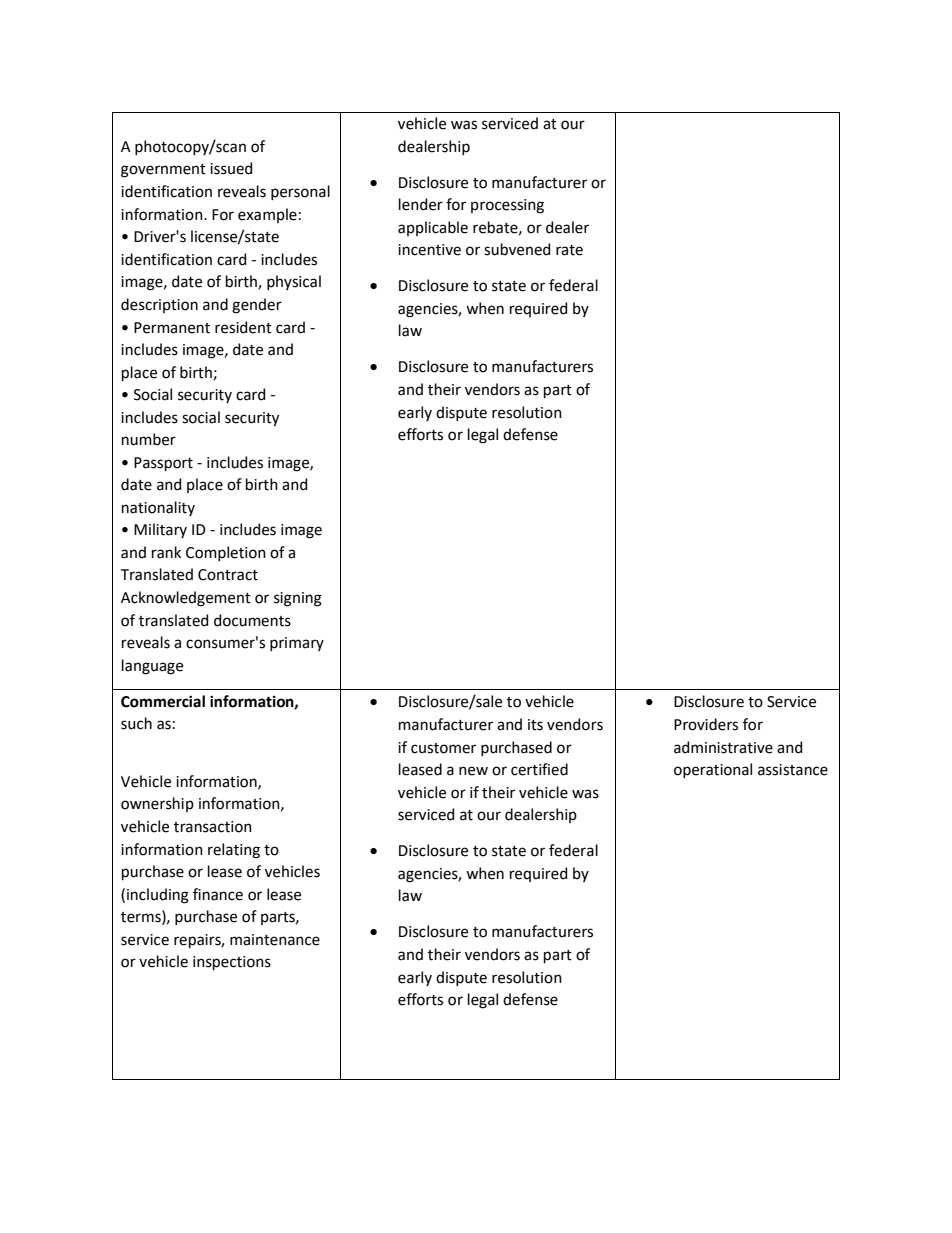 Image resolution: width=952 pixels, height=1233 pixels. What do you see at coordinates (298, 599) in the image?
I see `signing` at bounding box center [298, 599].
